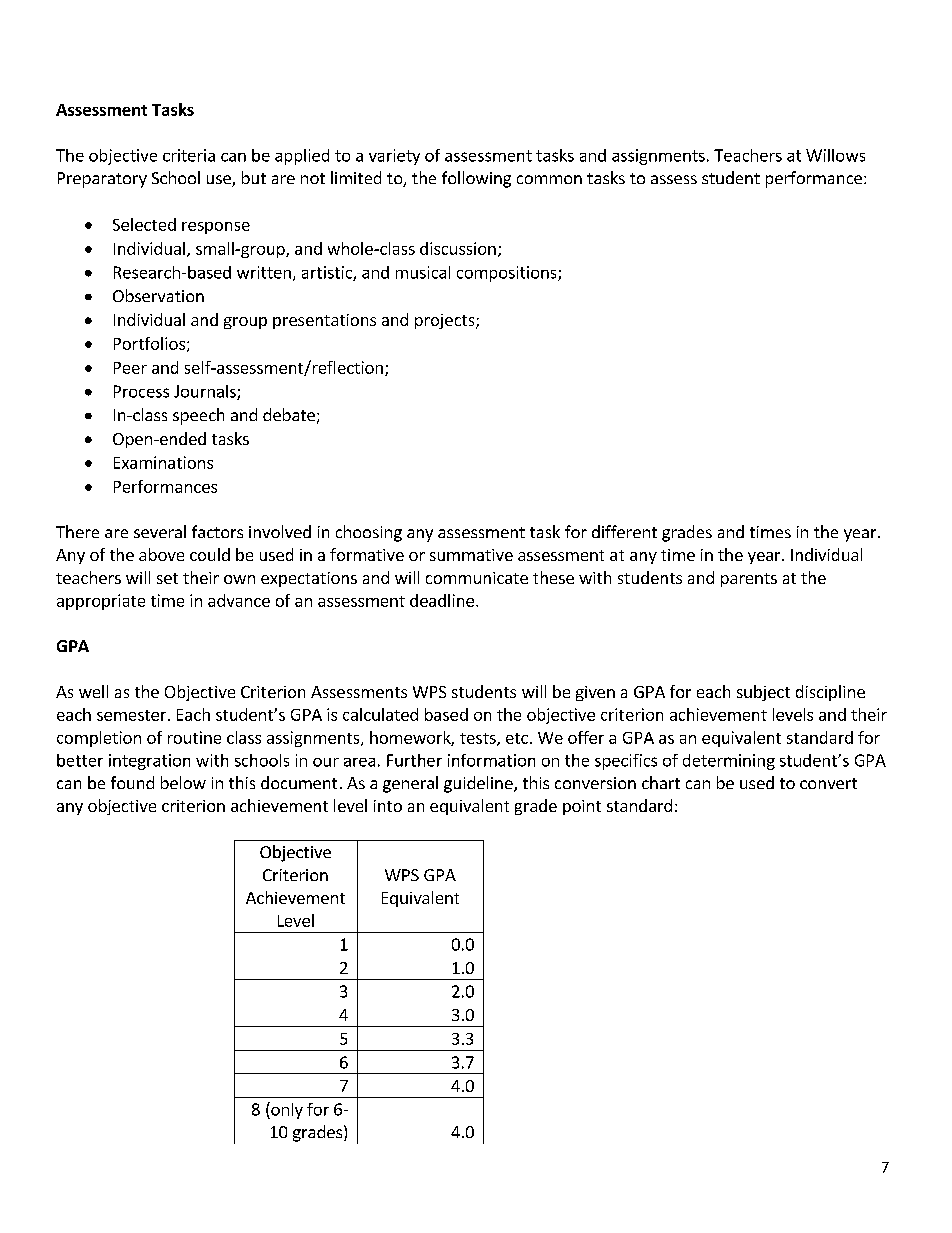 The height and width of the image is (1233, 952). I want to click on following, so click(476, 179).
